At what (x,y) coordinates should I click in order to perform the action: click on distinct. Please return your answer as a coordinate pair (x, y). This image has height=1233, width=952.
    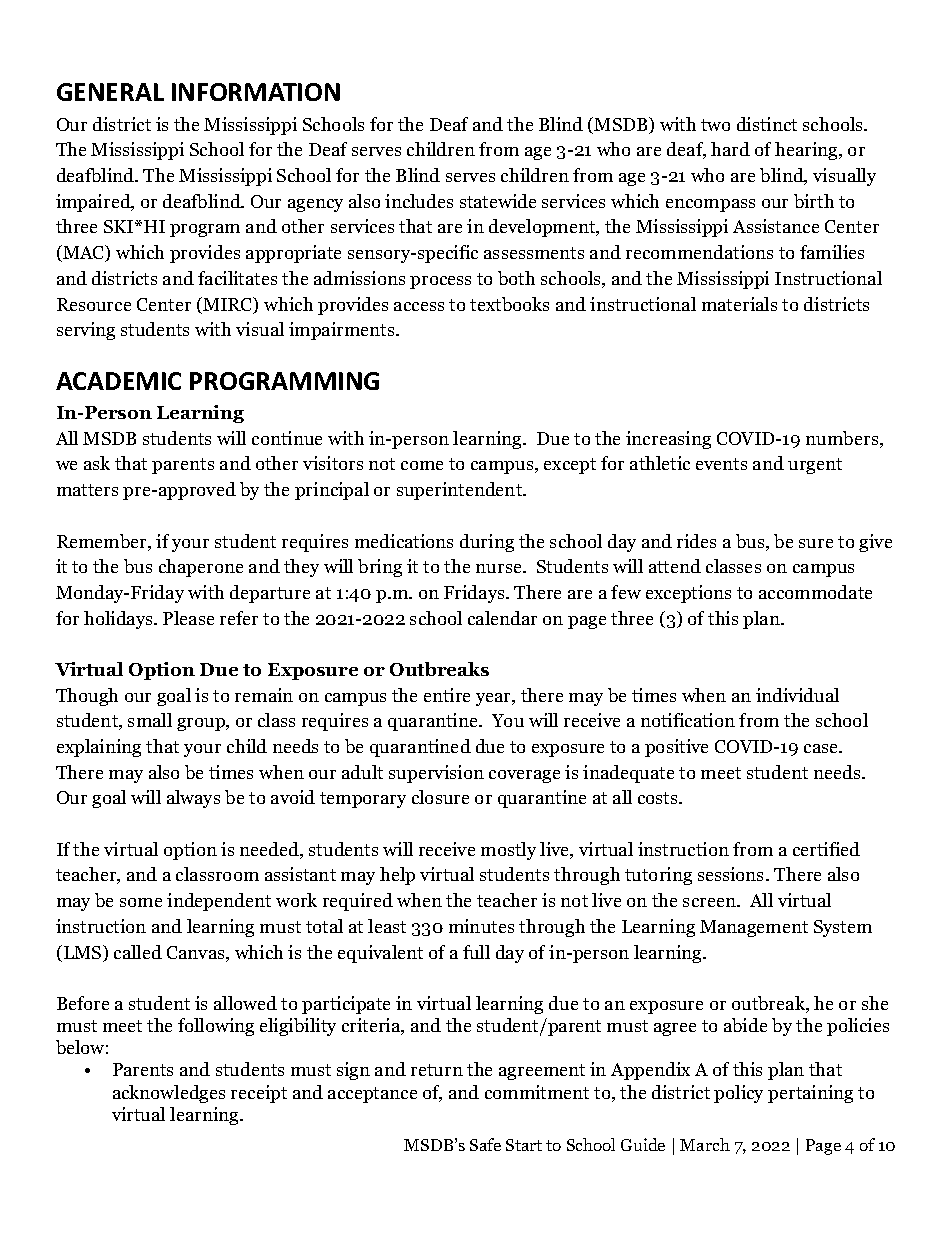
    Looking at the image, I should click on (767, 124).
